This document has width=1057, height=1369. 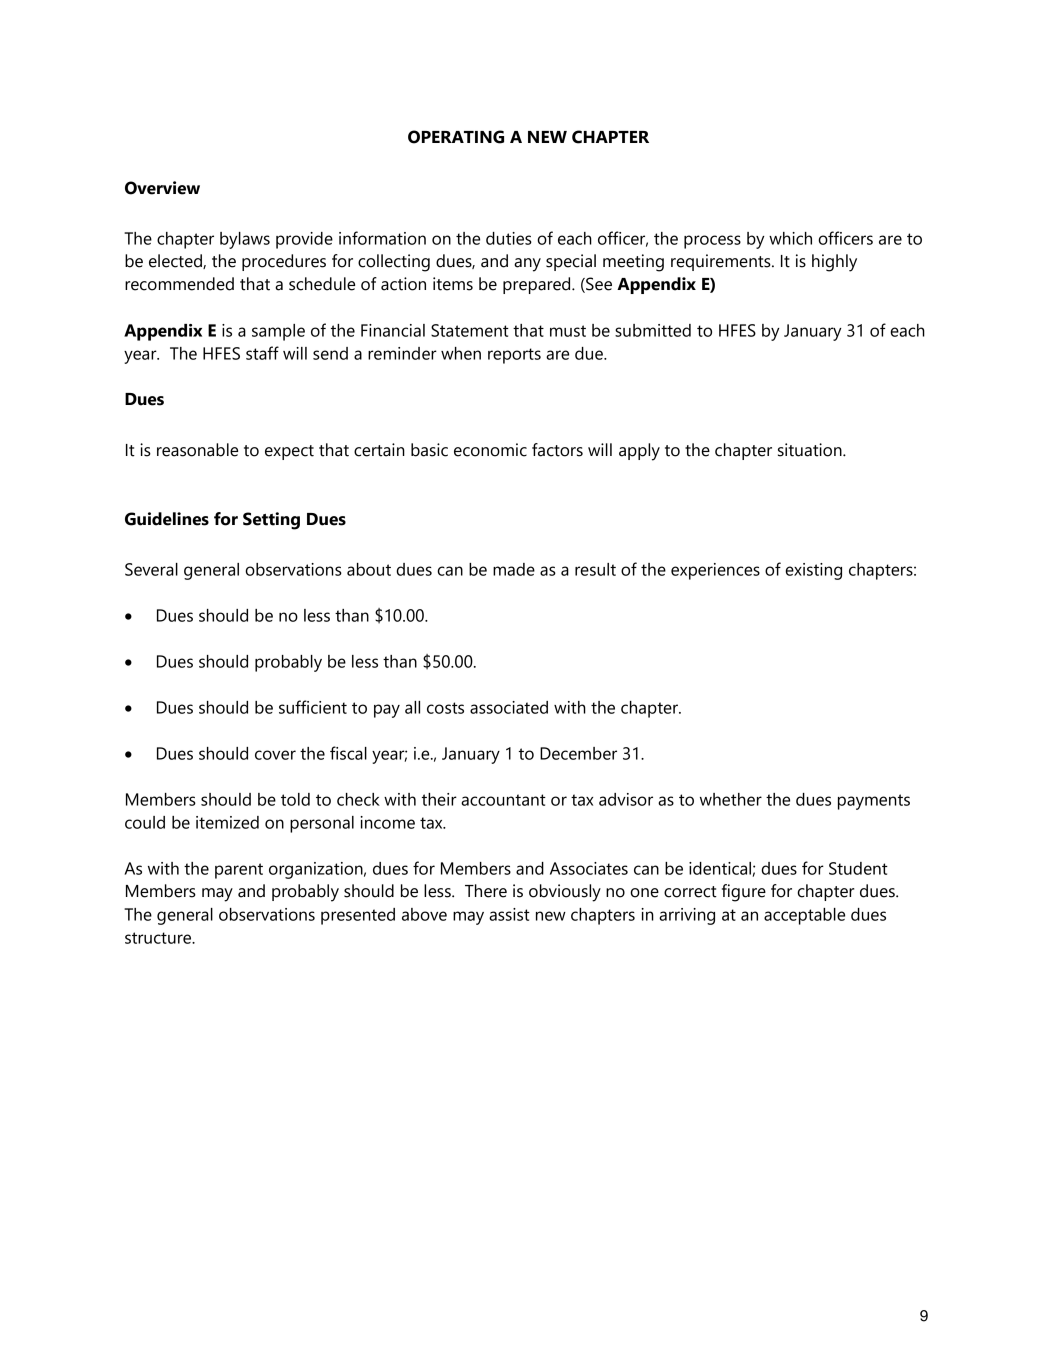 I want to click on which, so click(x=790, y=238).
